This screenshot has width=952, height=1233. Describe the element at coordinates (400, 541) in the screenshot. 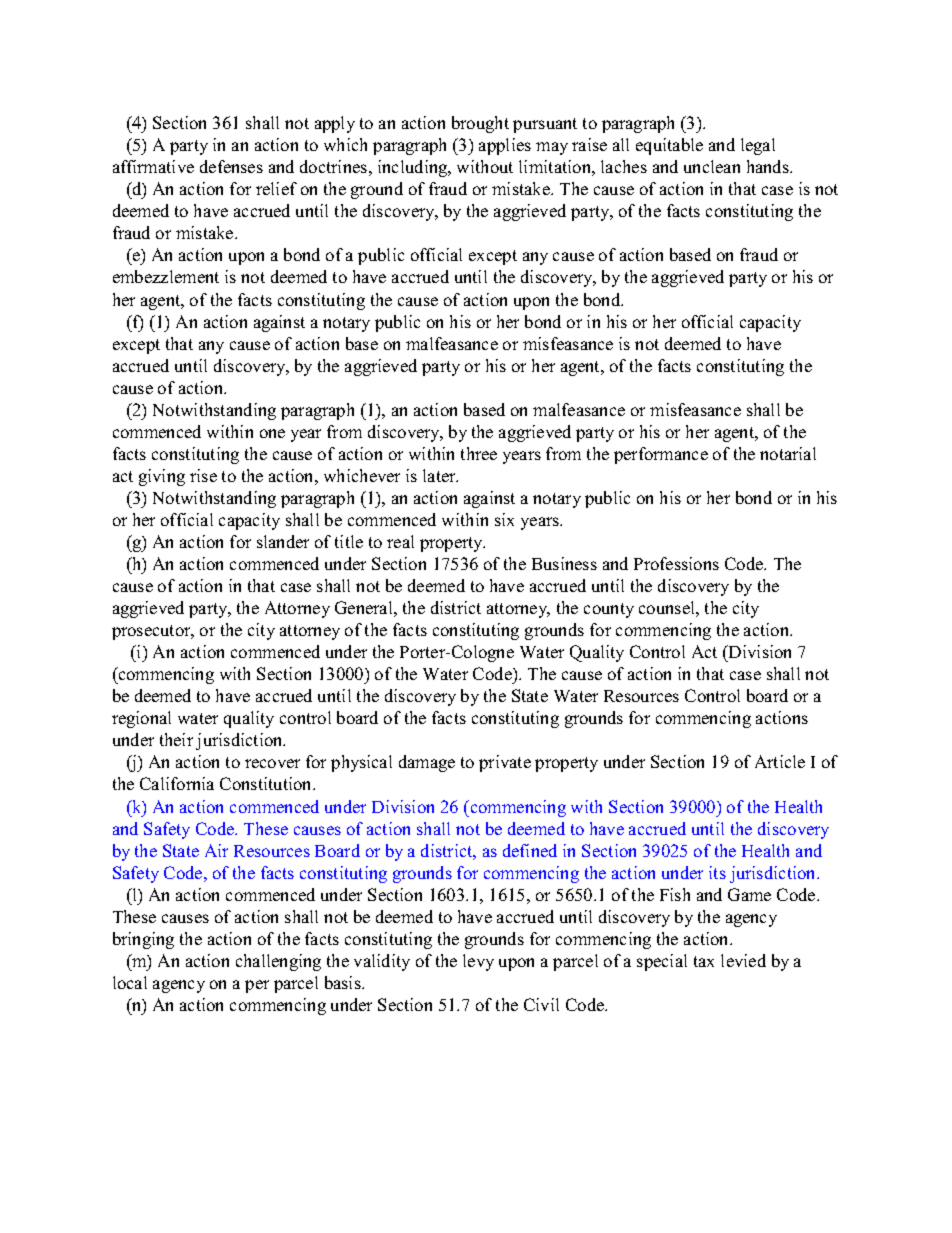

I see `real` at that location.
